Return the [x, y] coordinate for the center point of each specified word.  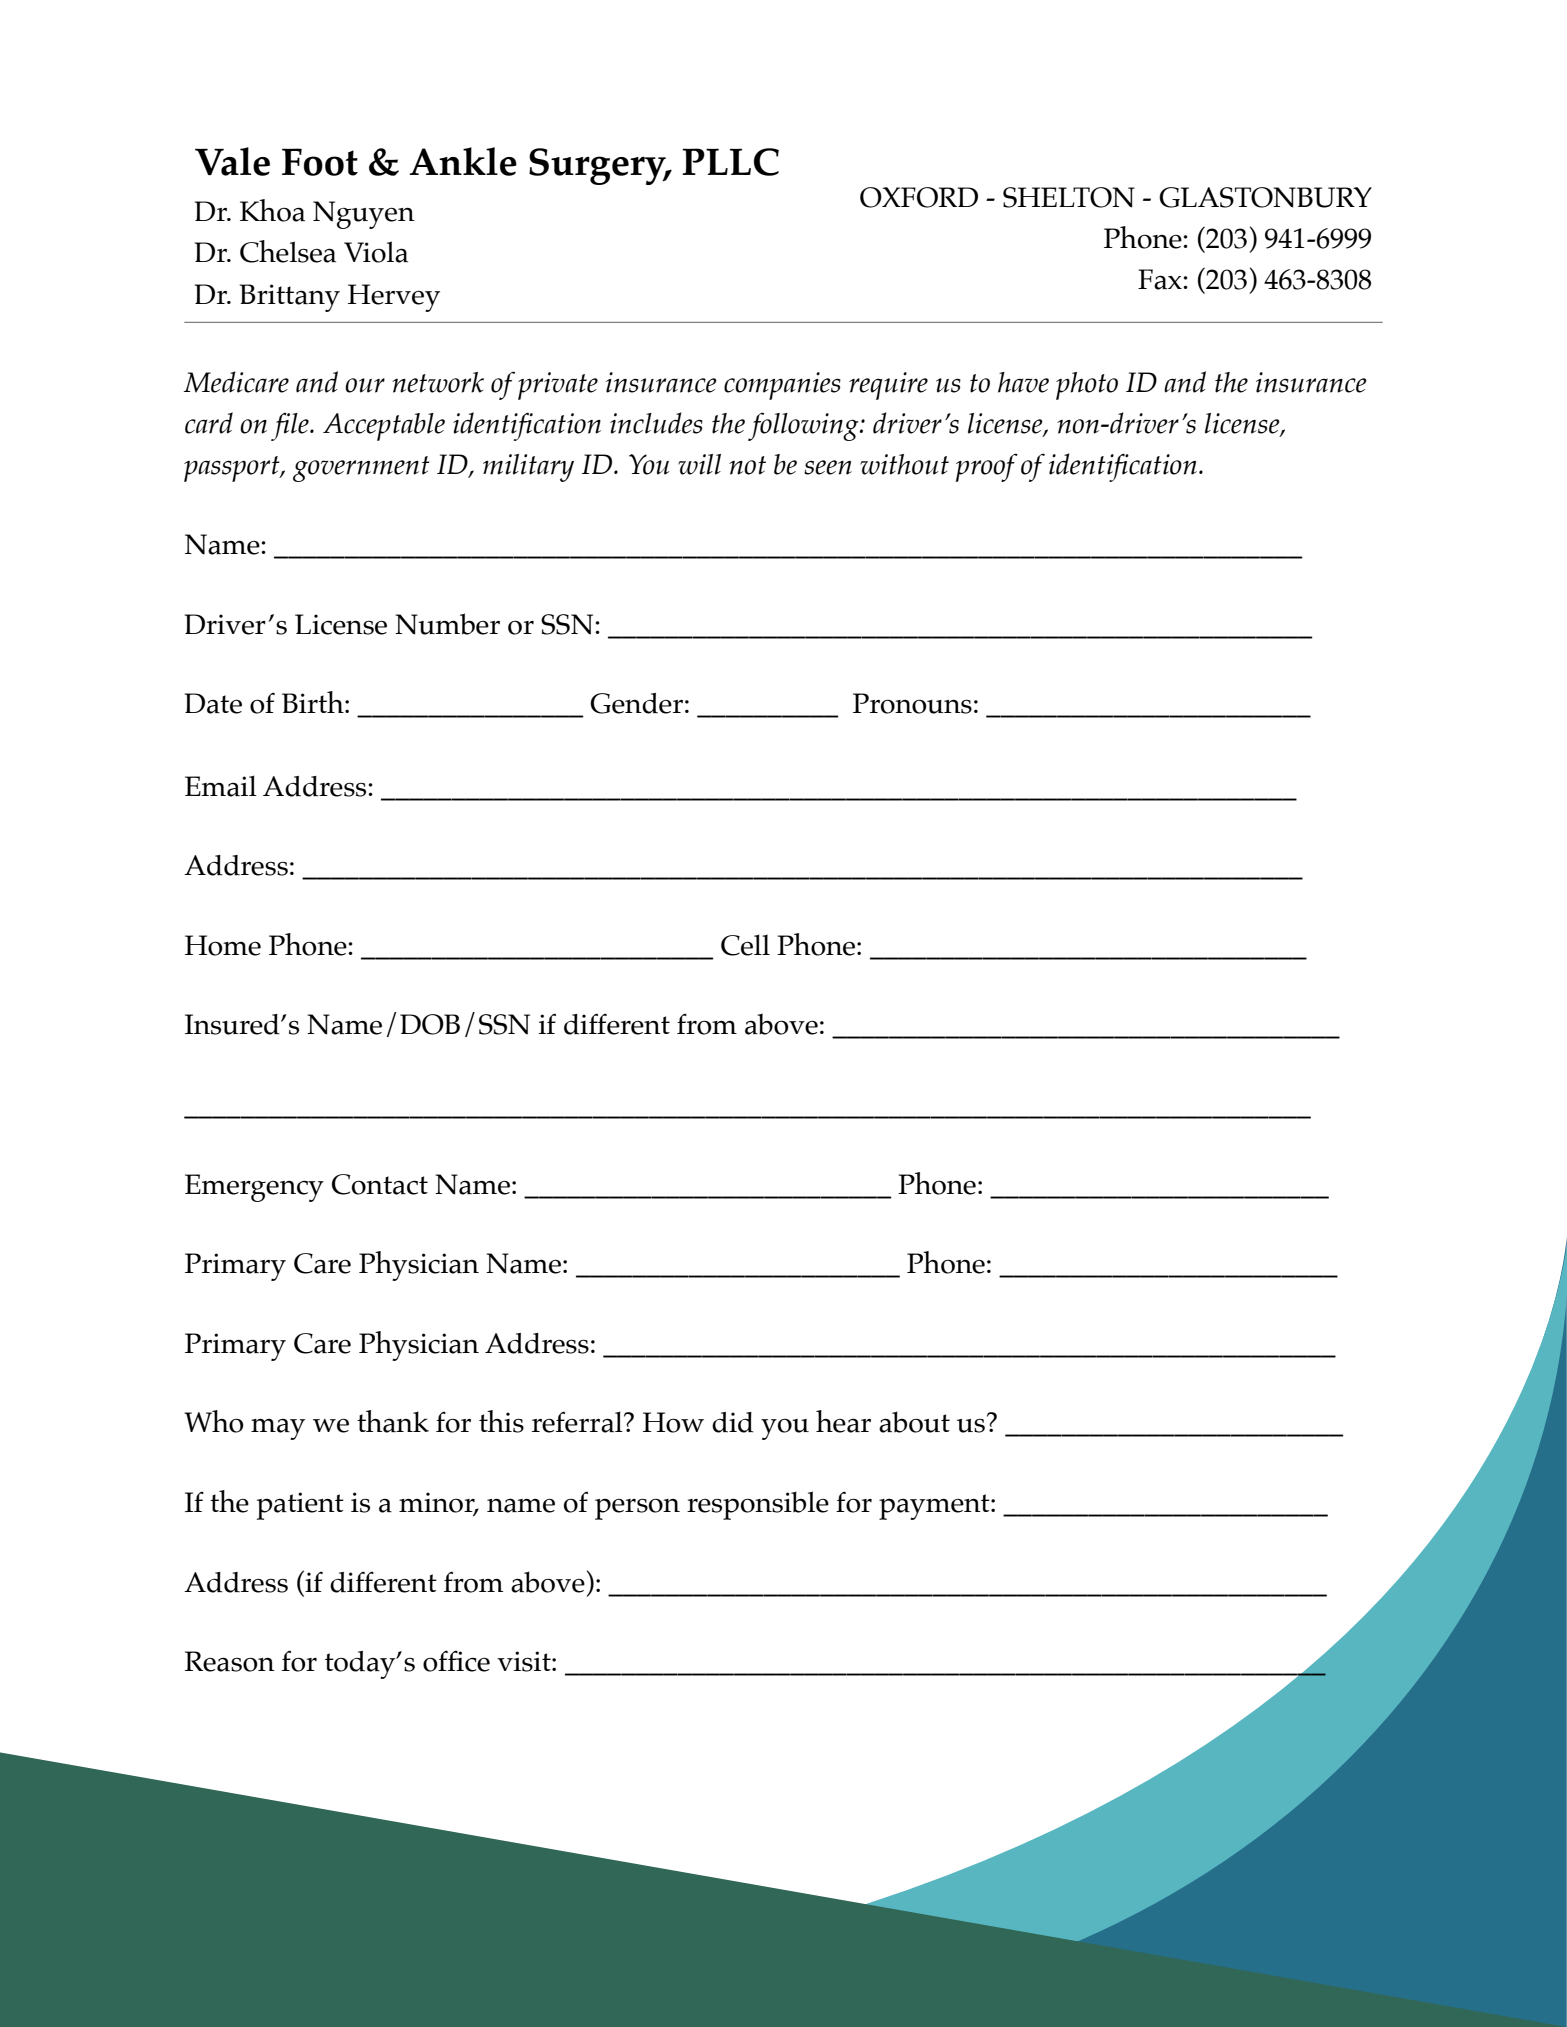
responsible [758, 1505]
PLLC [730, 162]
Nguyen [364, 215]
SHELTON [1069, 197]
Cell [745, 945]
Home [223, 945]
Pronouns [912, 703]
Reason [230, 1661]
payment [935, 1507]
